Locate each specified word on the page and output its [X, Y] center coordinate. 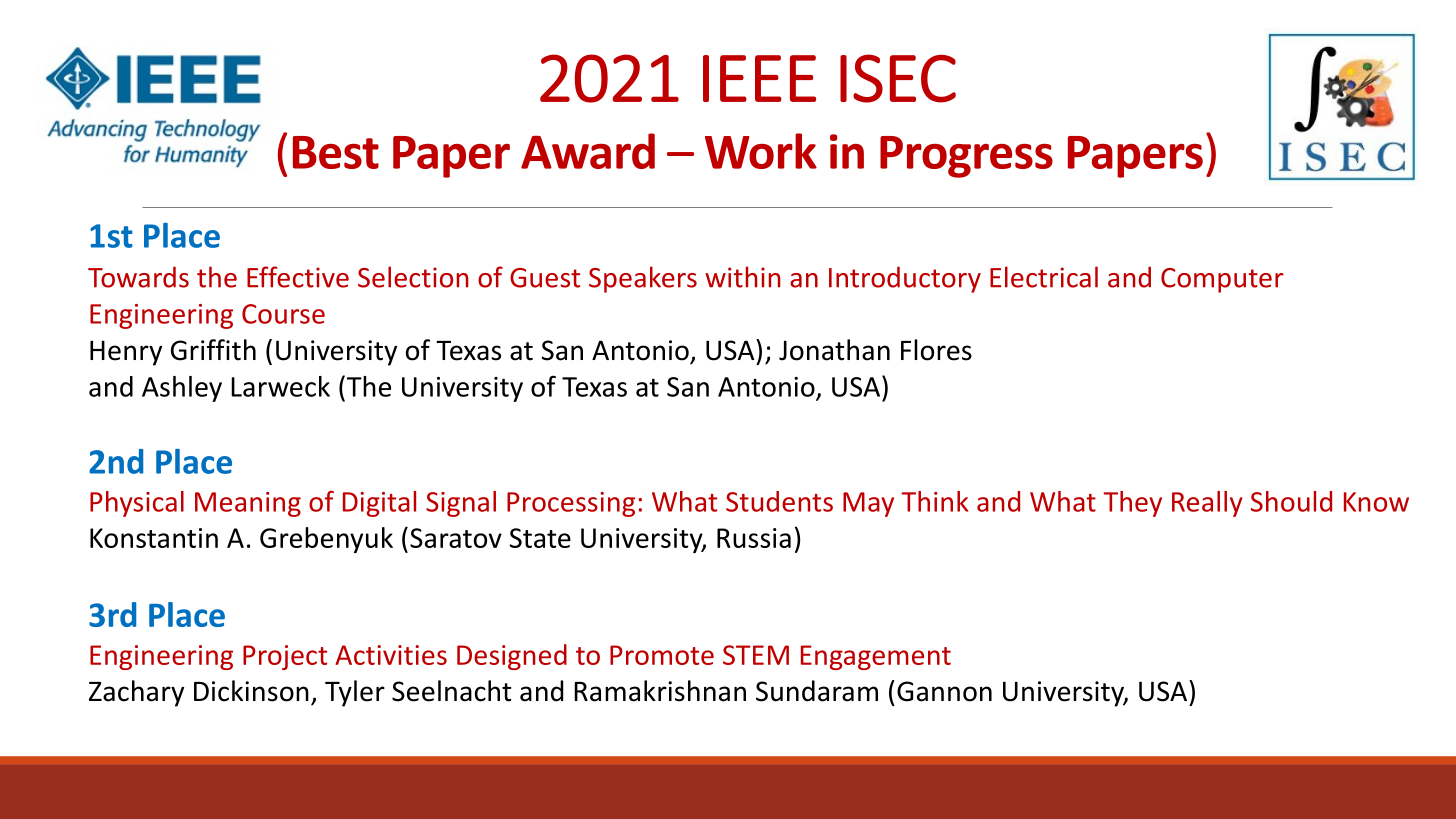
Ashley [182, 389]
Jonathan [834, 350]
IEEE [759, 78]
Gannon [944, 691]
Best [336, 152]
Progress [966, 157]
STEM [756, 655]
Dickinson [251, 691]
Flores [936, 350]
